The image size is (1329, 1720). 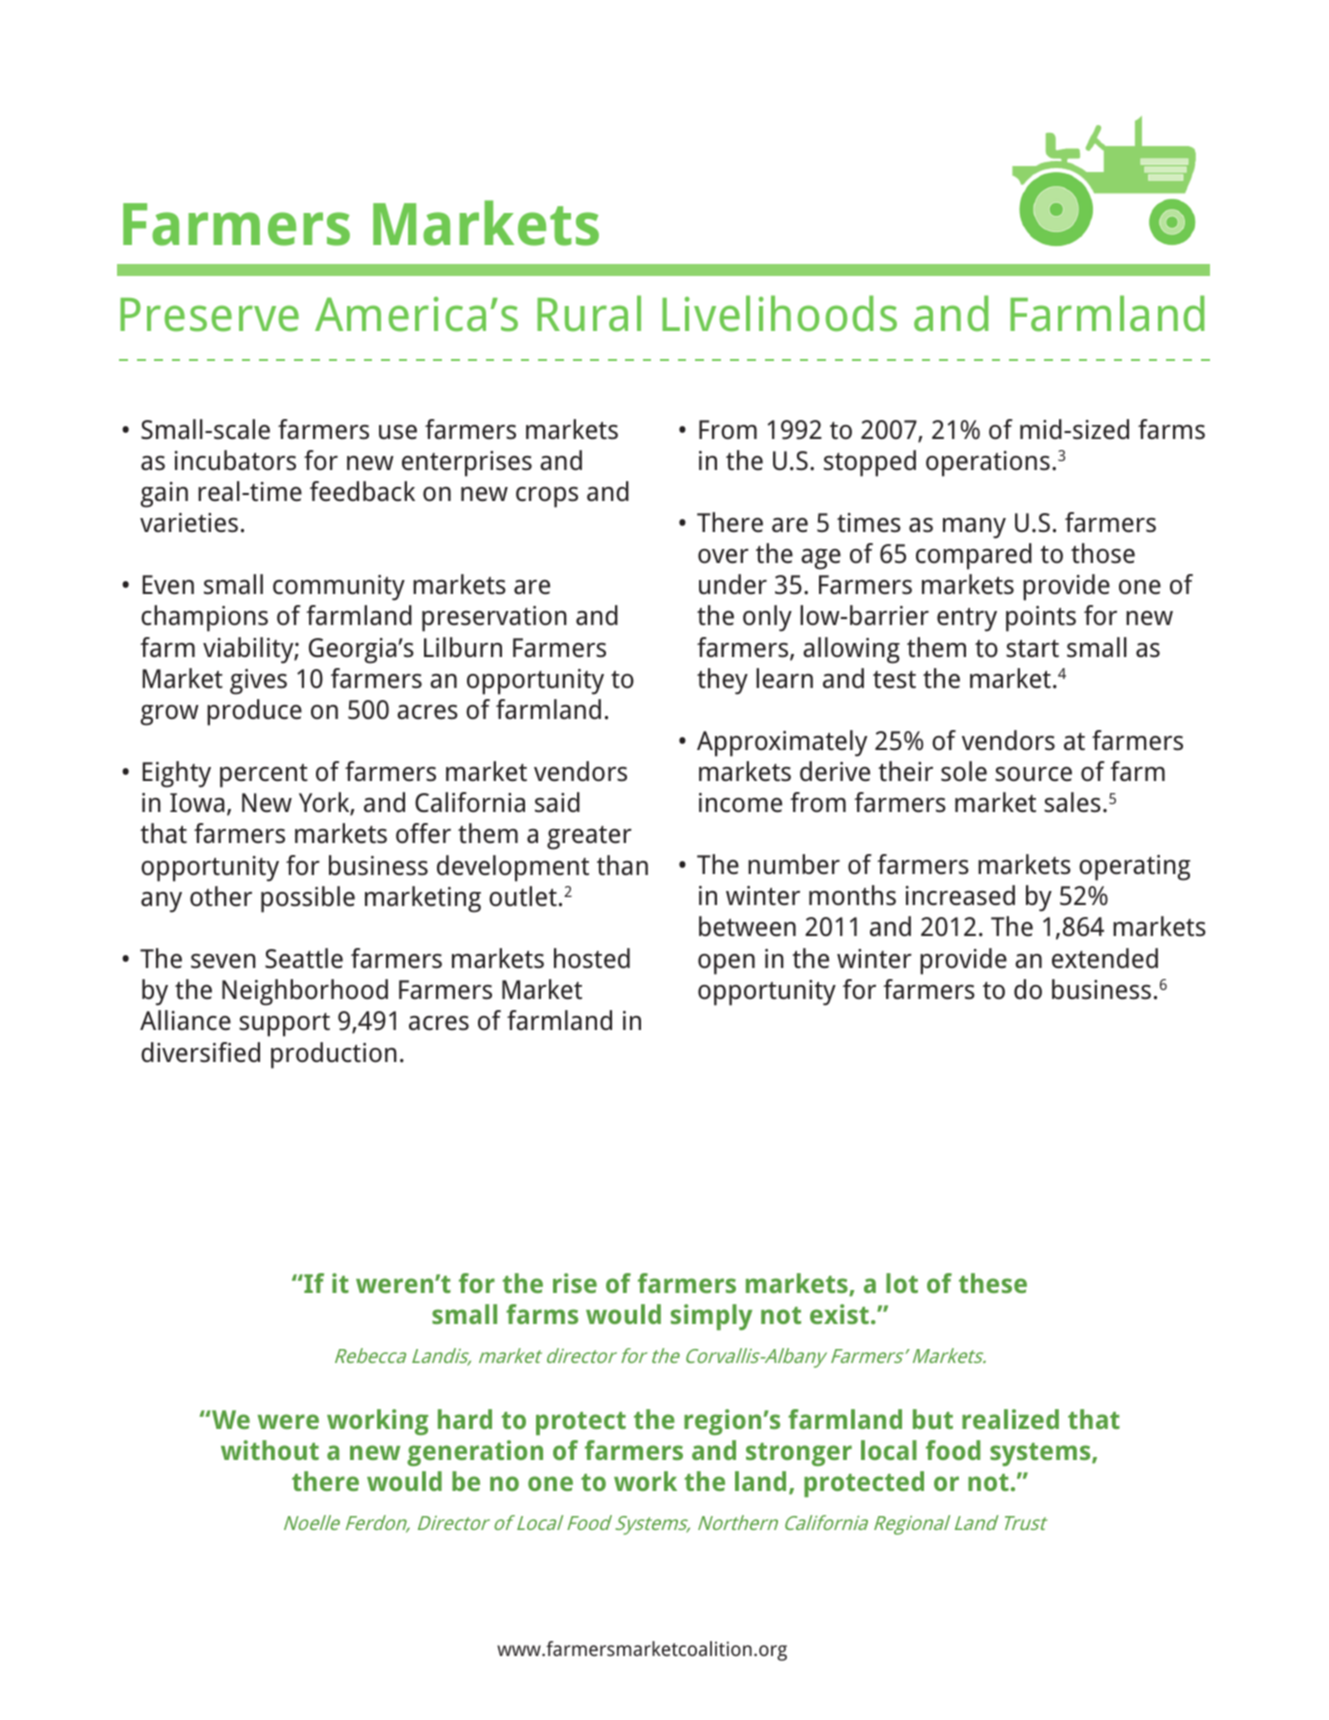 What do you see at coordinates (622, 865) in the image?
I see `than` at bounding box center [622, 865].
